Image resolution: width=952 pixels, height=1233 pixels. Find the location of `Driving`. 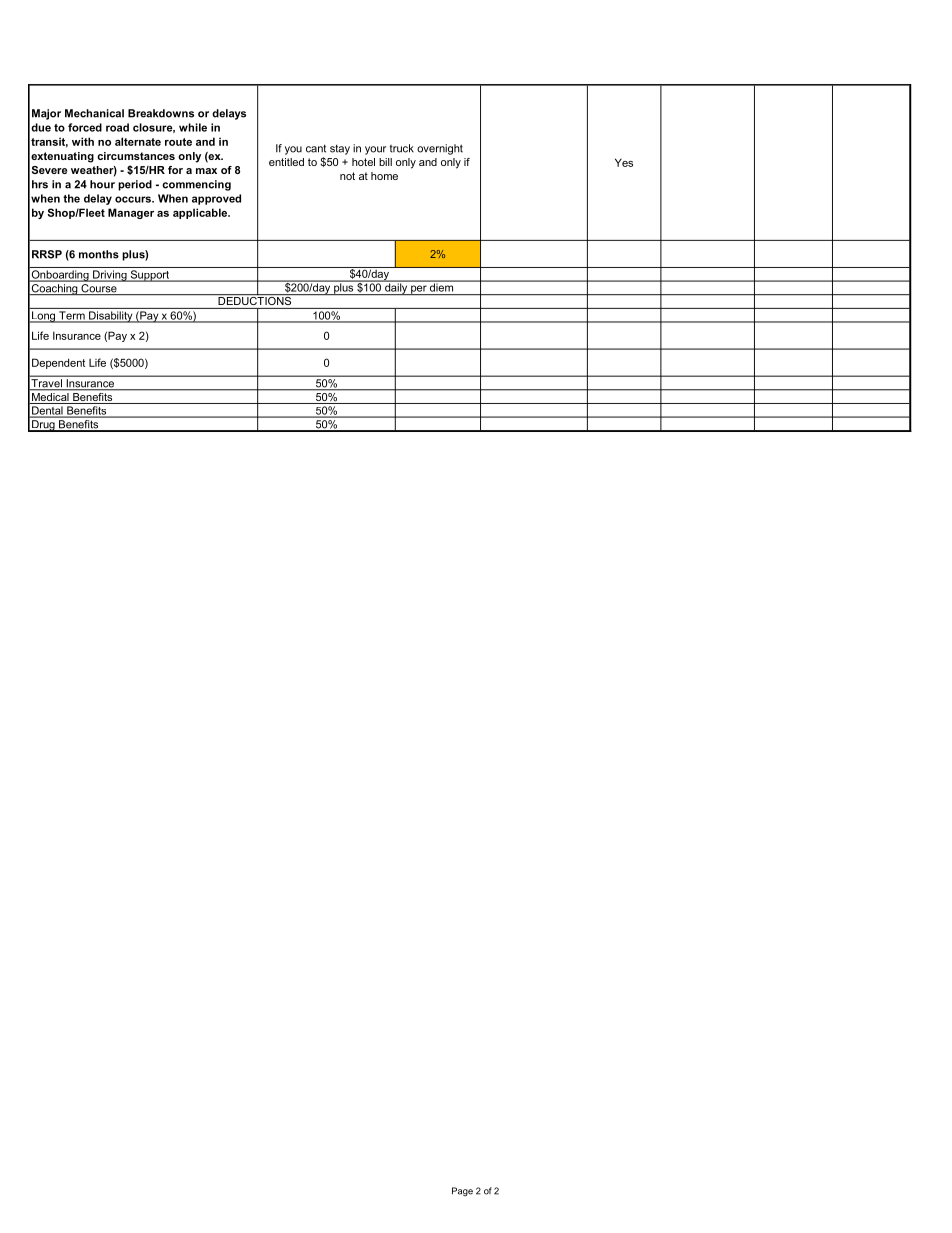

Driving is located at coordinates (110, 276).
